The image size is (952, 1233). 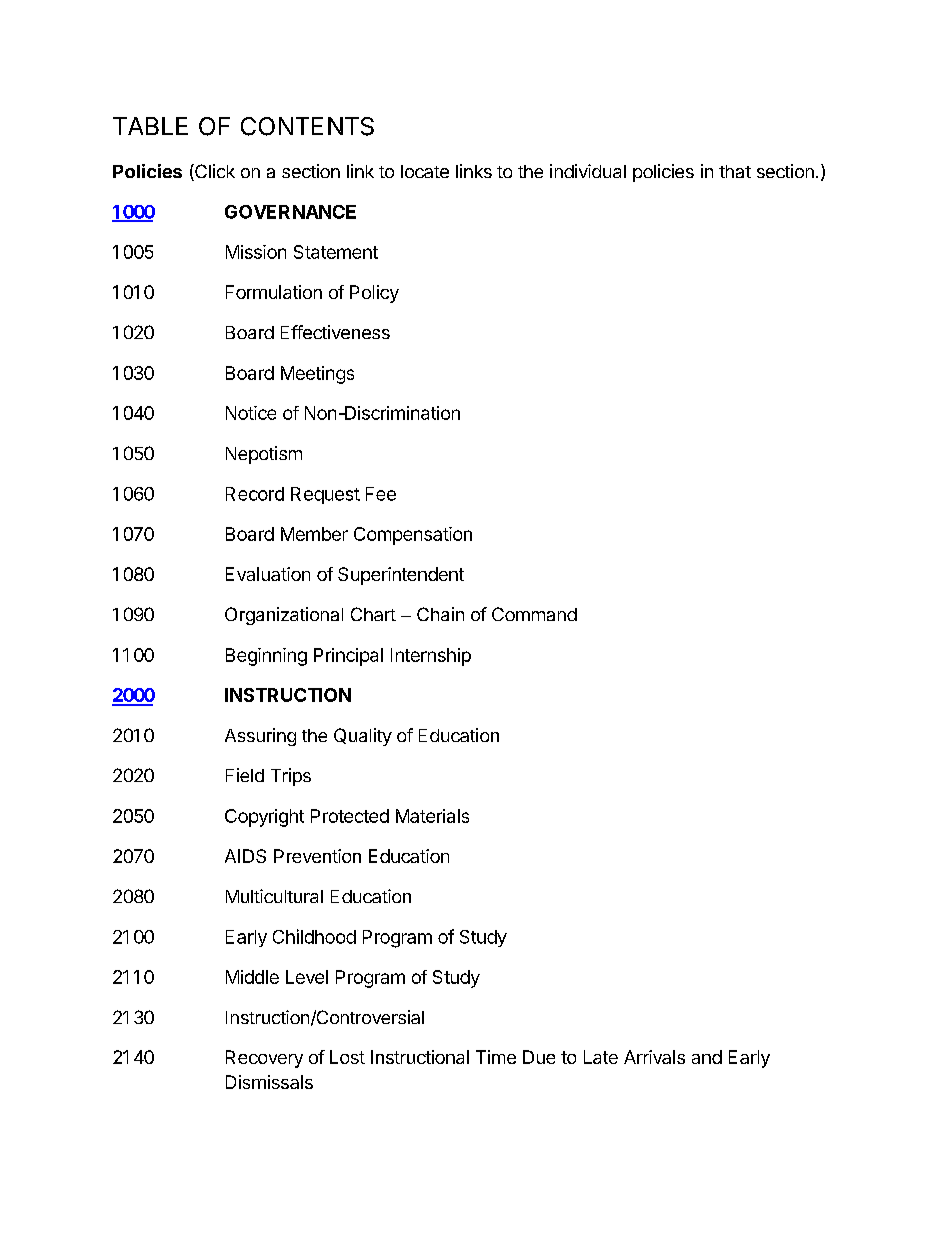 What do you see at coordinates (588, 171) in the screenshot?
I see `individual` at bounding box center [588, 171].
